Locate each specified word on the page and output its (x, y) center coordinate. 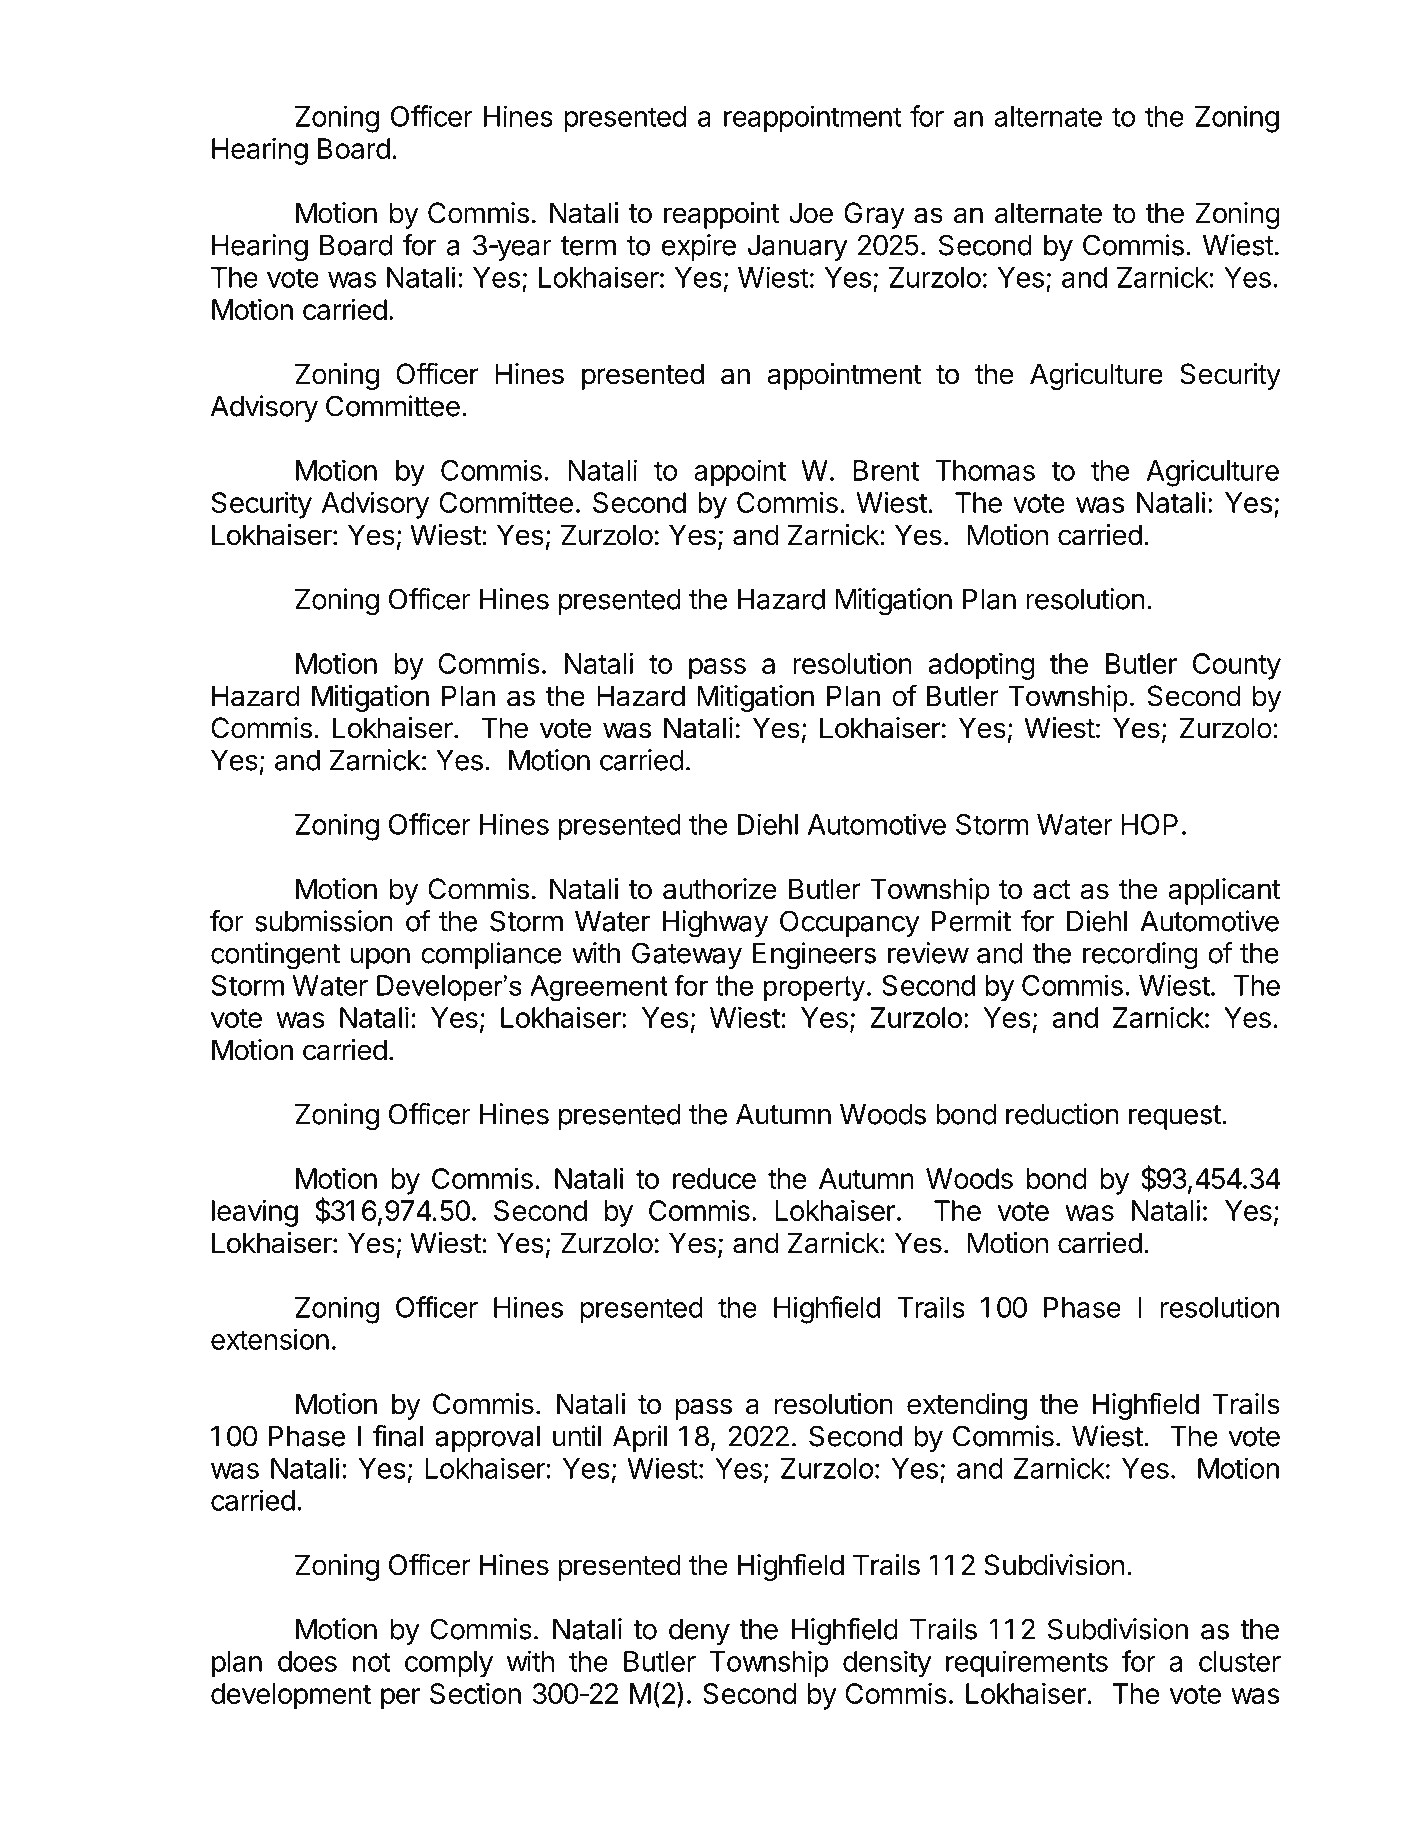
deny (699, 1632)
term (588, 246)
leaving (255, 1213)
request (1175, 1117)
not (372, 1662)
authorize (720, 889)
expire (699, 247)
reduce (714, 1178)
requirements (1027, 1664)
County (1237, 666)
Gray (874, 215)
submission (324, 921)
